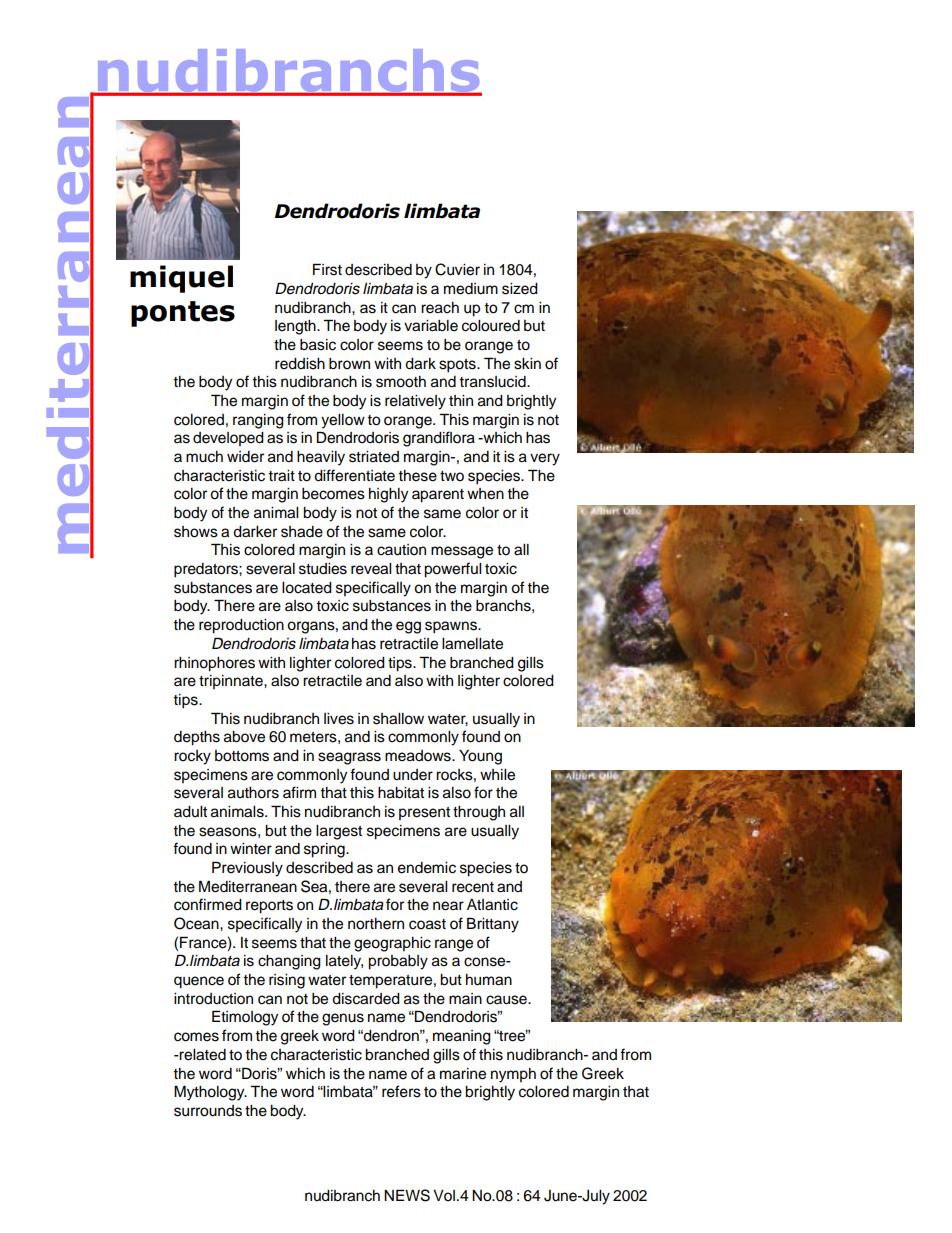  What do you see at coordinates (247, 869) in the screenshot?
I see `Previously` at bounding box center [247, 869].
